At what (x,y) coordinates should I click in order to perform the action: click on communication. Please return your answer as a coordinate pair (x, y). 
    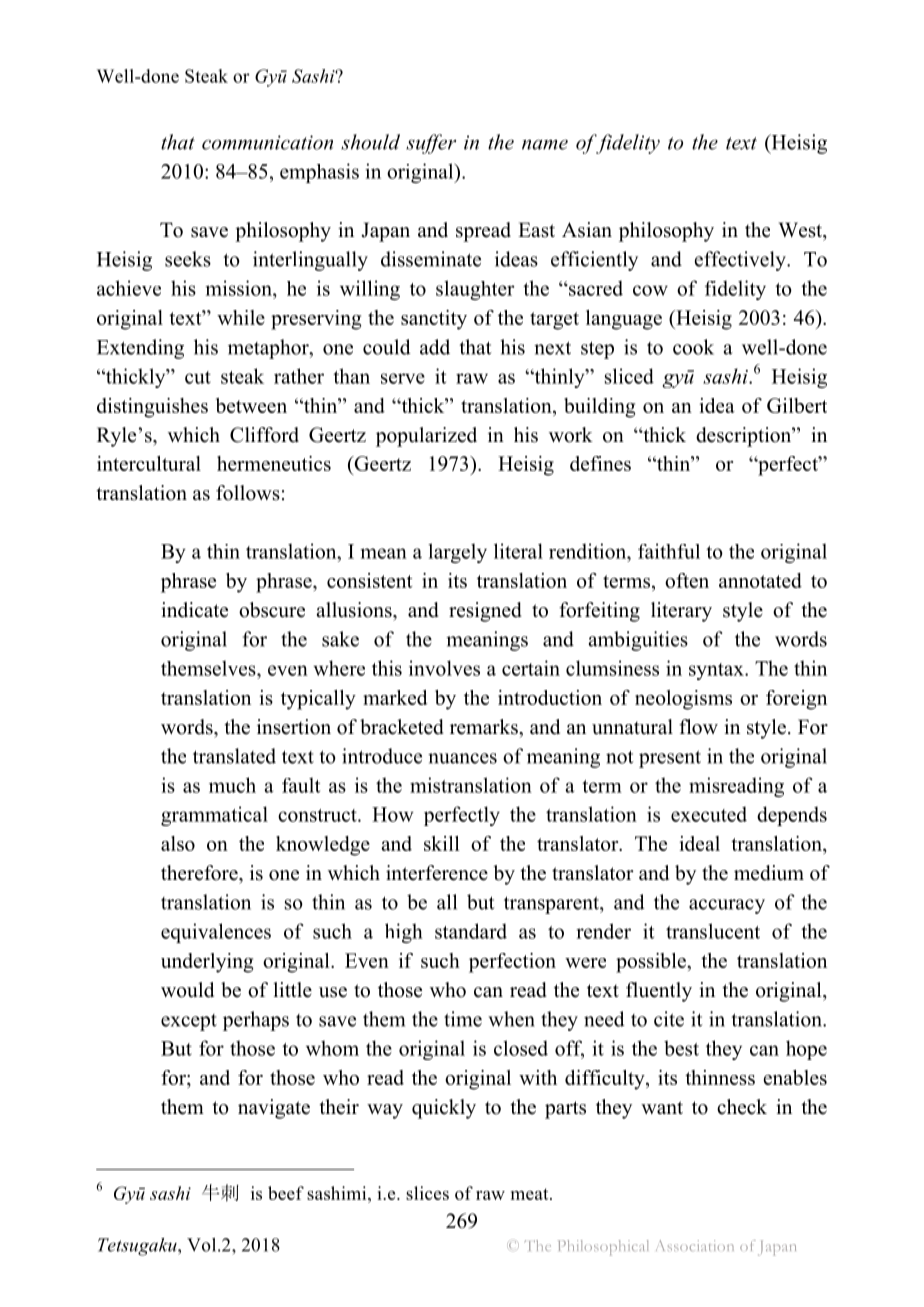
    Looking at the image, I should click on (267, 142).
